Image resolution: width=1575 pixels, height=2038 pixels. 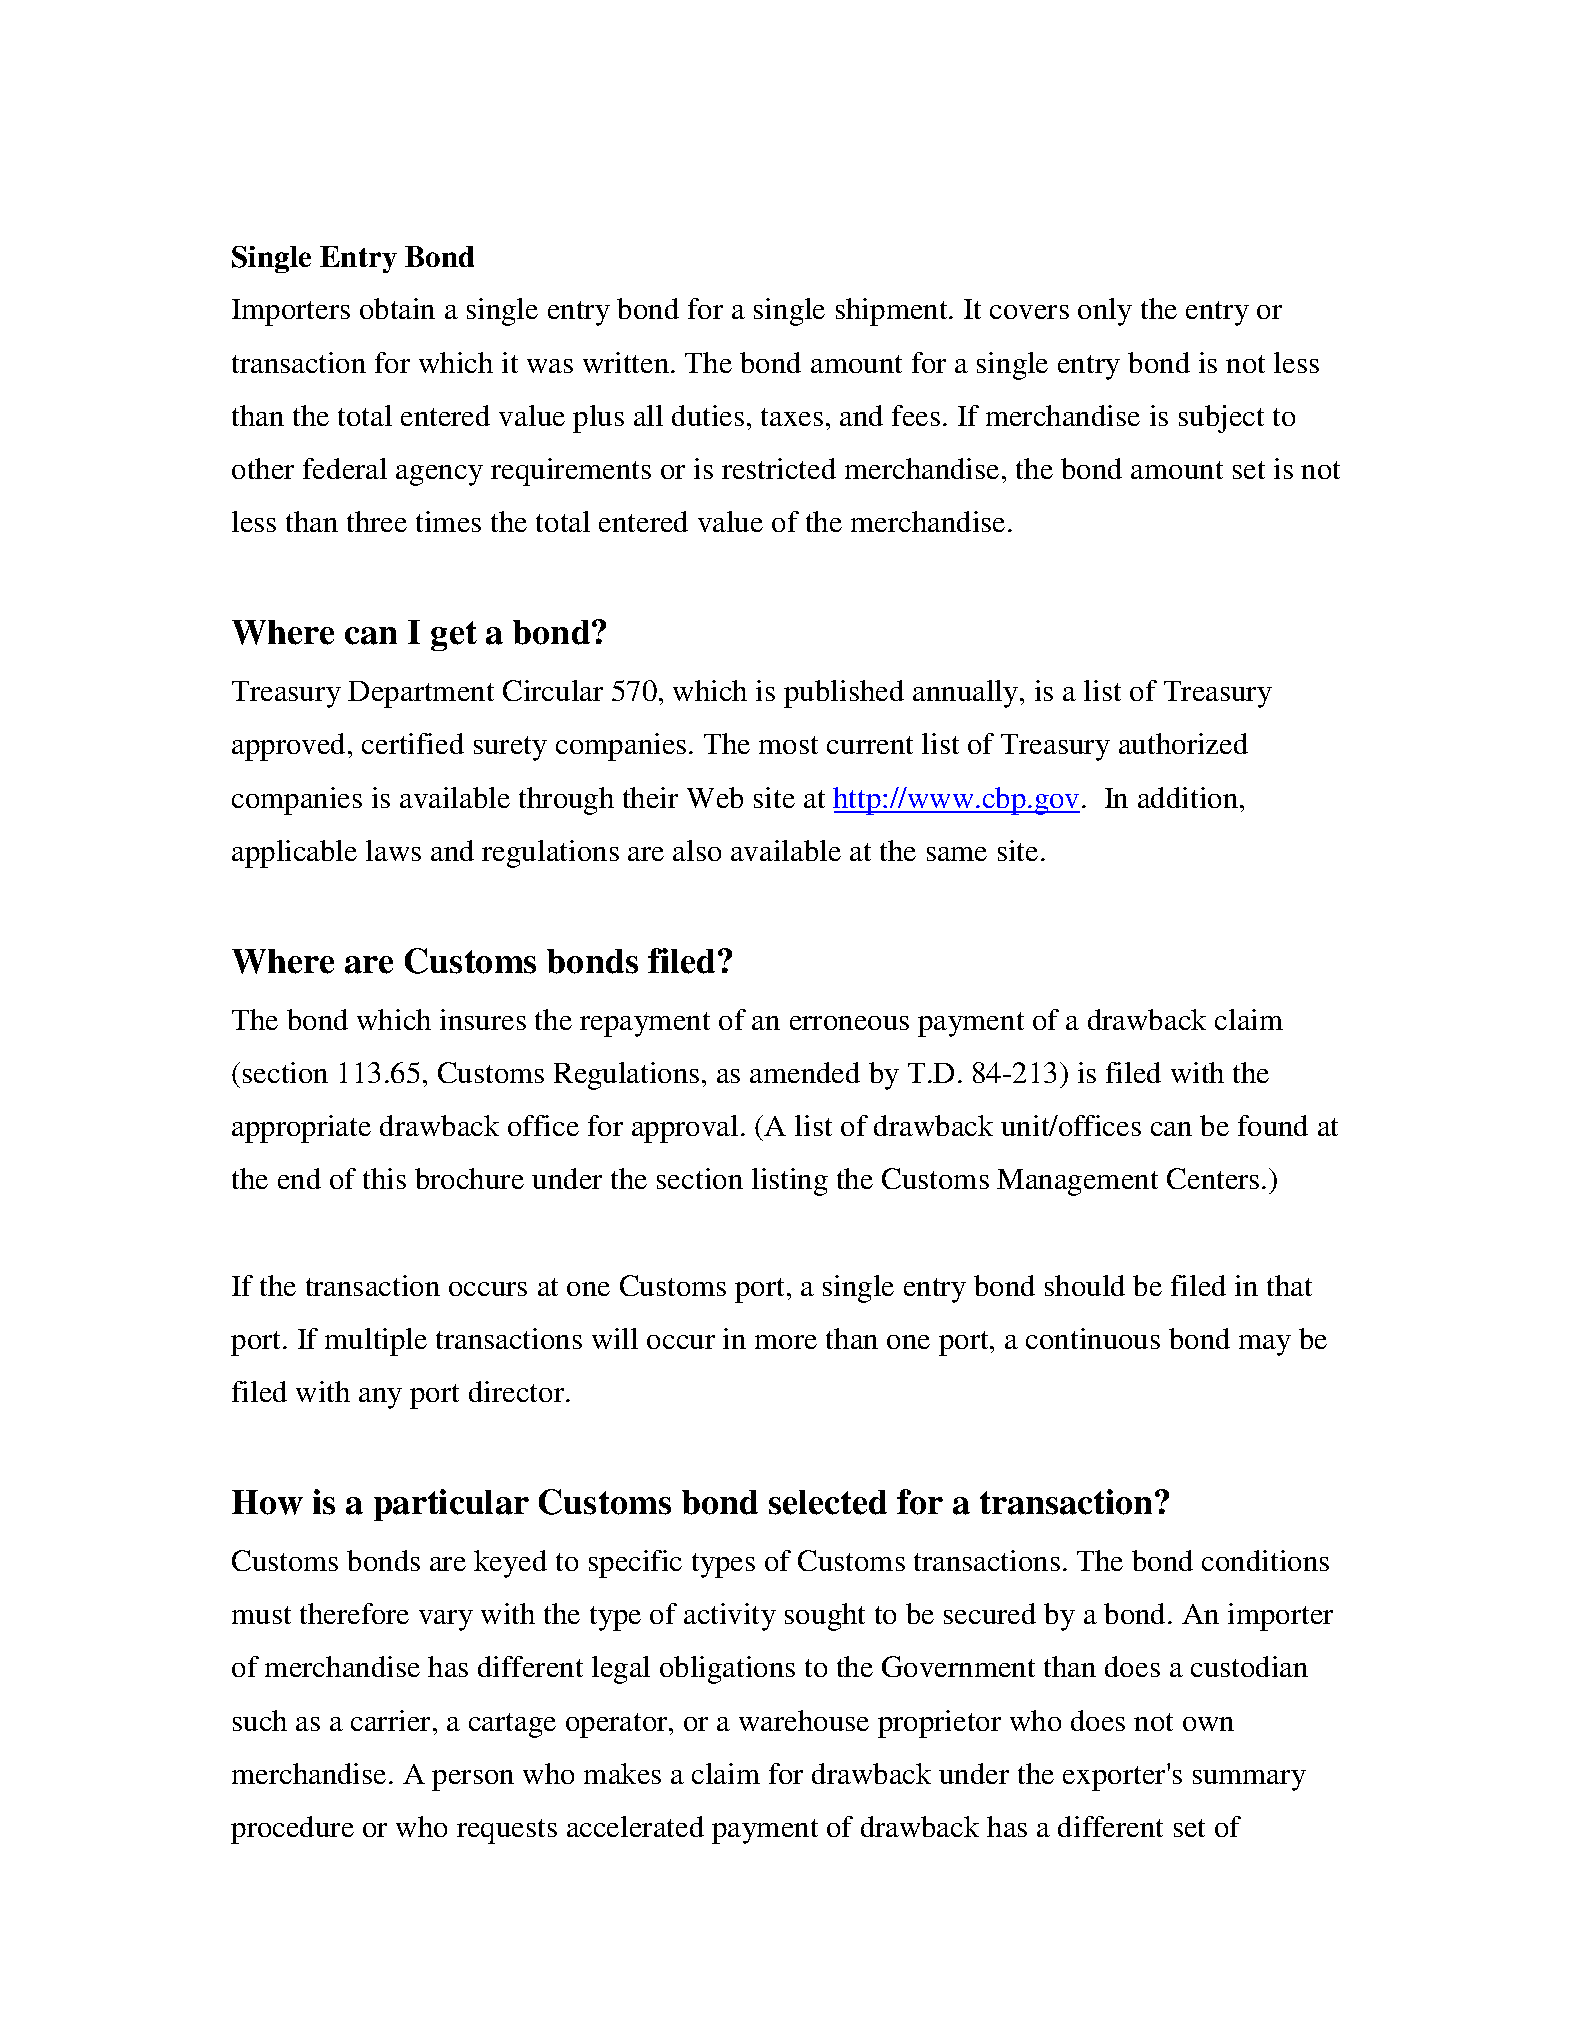 I want to click on carrier, so click(x=392, y=1720).
